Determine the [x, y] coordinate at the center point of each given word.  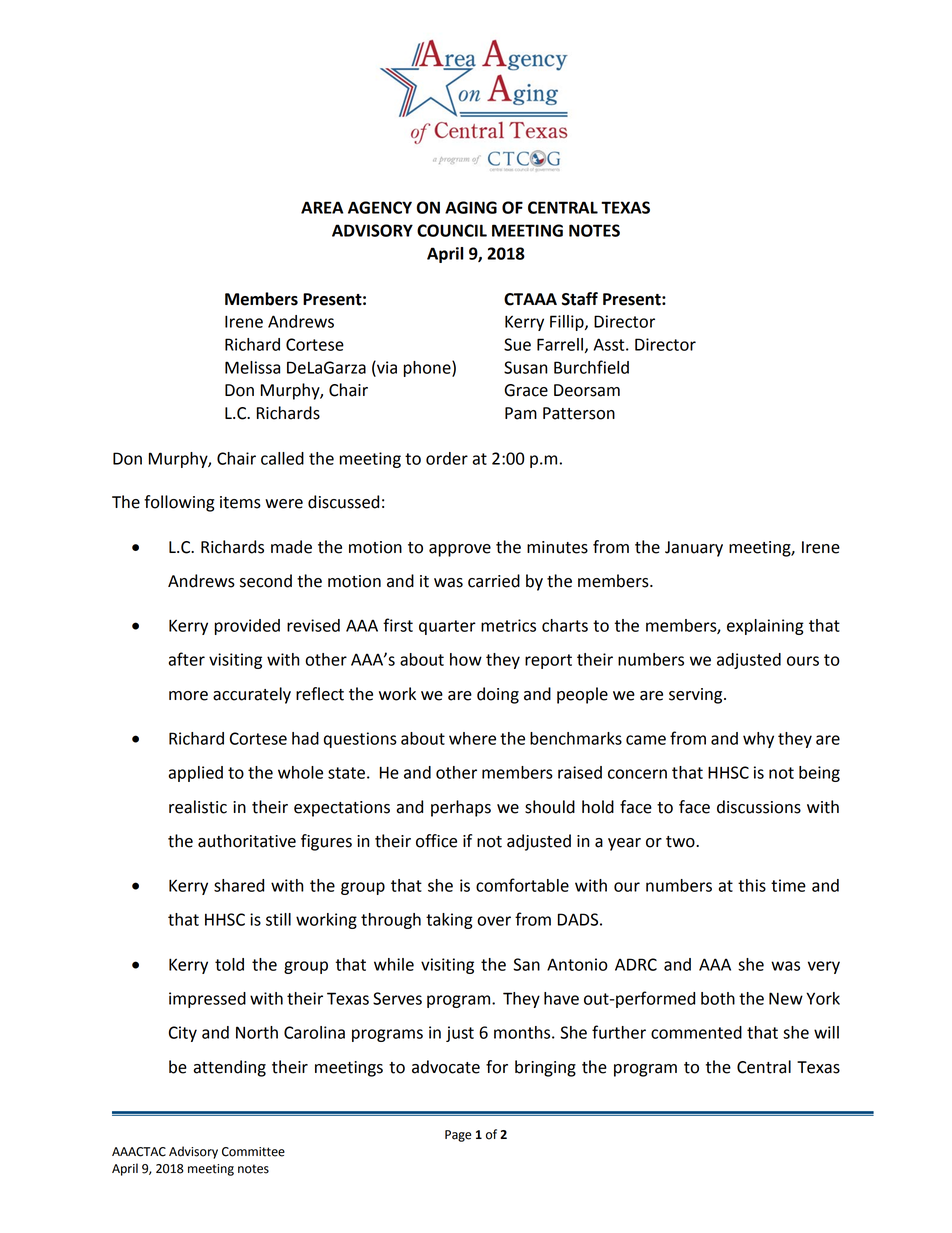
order [447, 458]
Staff [580, 299]
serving [697, 696]
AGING [471, 207]
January [694, 549]
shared [239, 885]
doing [498, 695]
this [752, 885]
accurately [252, 695]
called [282, 458]
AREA [322, 207]
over [494, 921]
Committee [253, 1152]
